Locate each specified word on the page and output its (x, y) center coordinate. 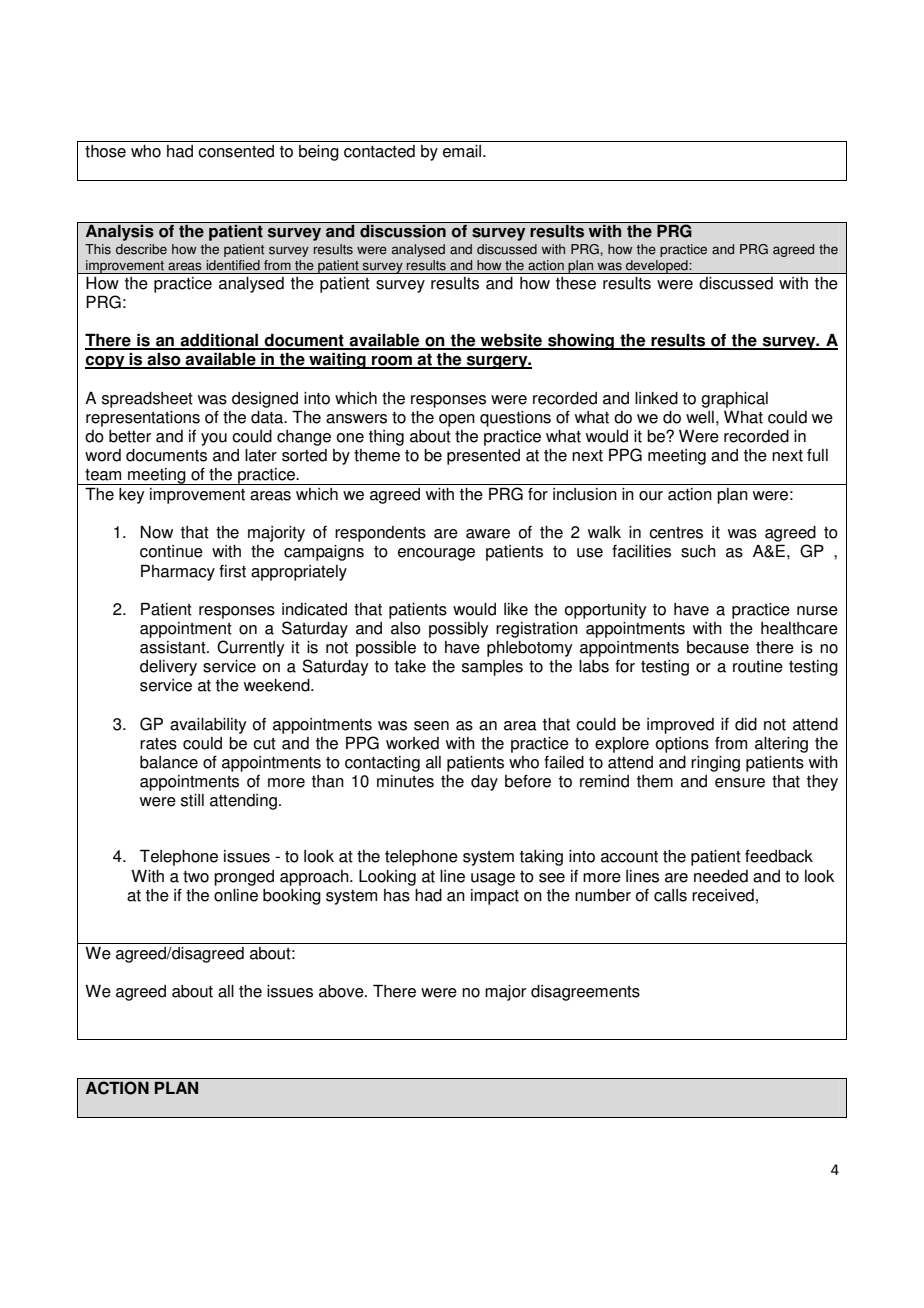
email (463, 151)
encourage (436, 554)
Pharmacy (178, 572)
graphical (734, 400)
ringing (715, 764)
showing (581, 341)
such (698, 551)
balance (169, 762)
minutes (405, 781)
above (342, 991)
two (196, 877)
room (392, 362)
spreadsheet (147, 400)
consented (236, 151)
